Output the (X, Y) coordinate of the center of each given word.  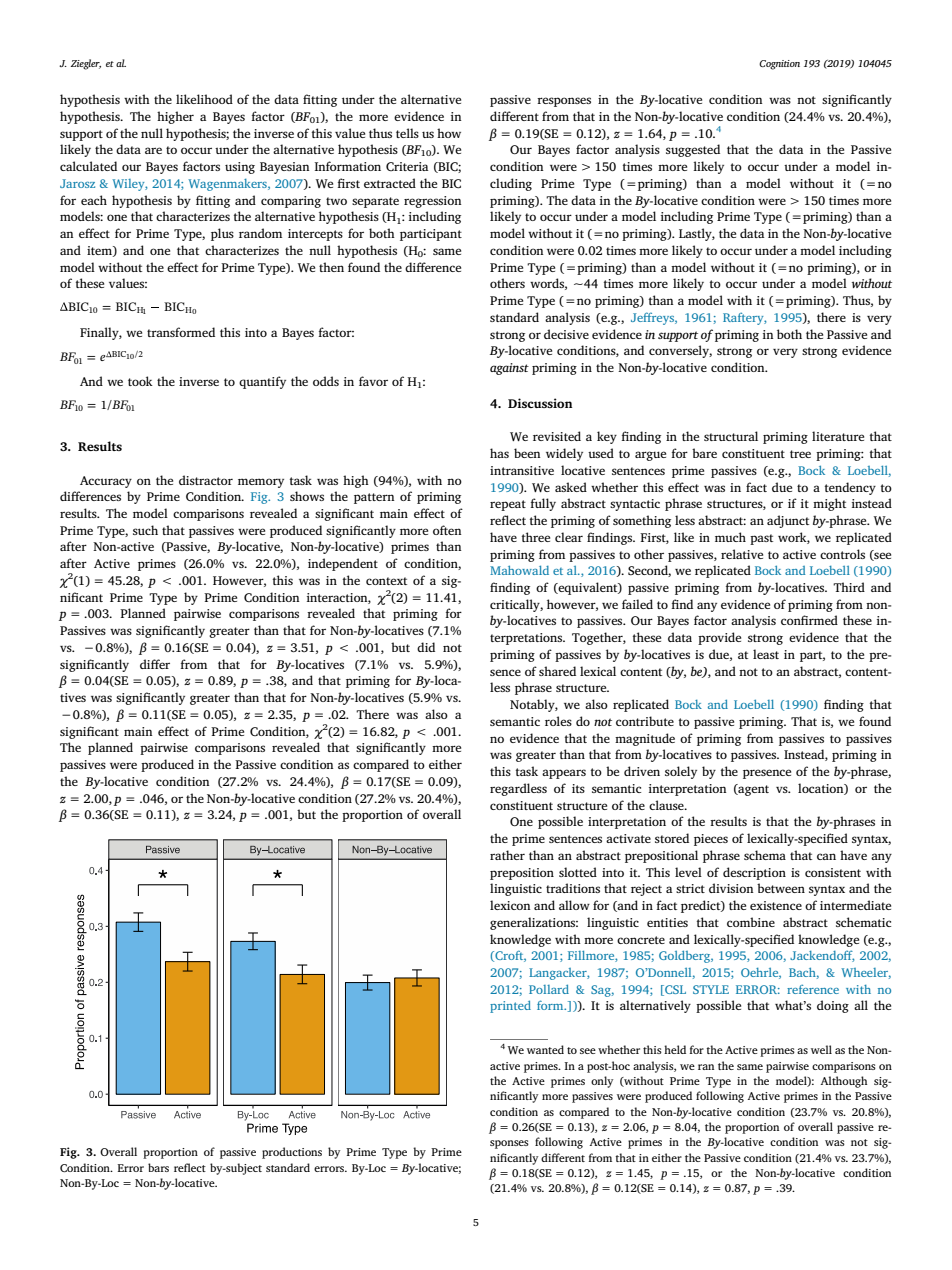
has (499, 453)
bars (158, 1167)
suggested (693, 150)
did (426, 647)
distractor (206, 480)
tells (407, 133)
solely (681, 772)
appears (564, 774)
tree (800, 454)
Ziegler (86, 64)
